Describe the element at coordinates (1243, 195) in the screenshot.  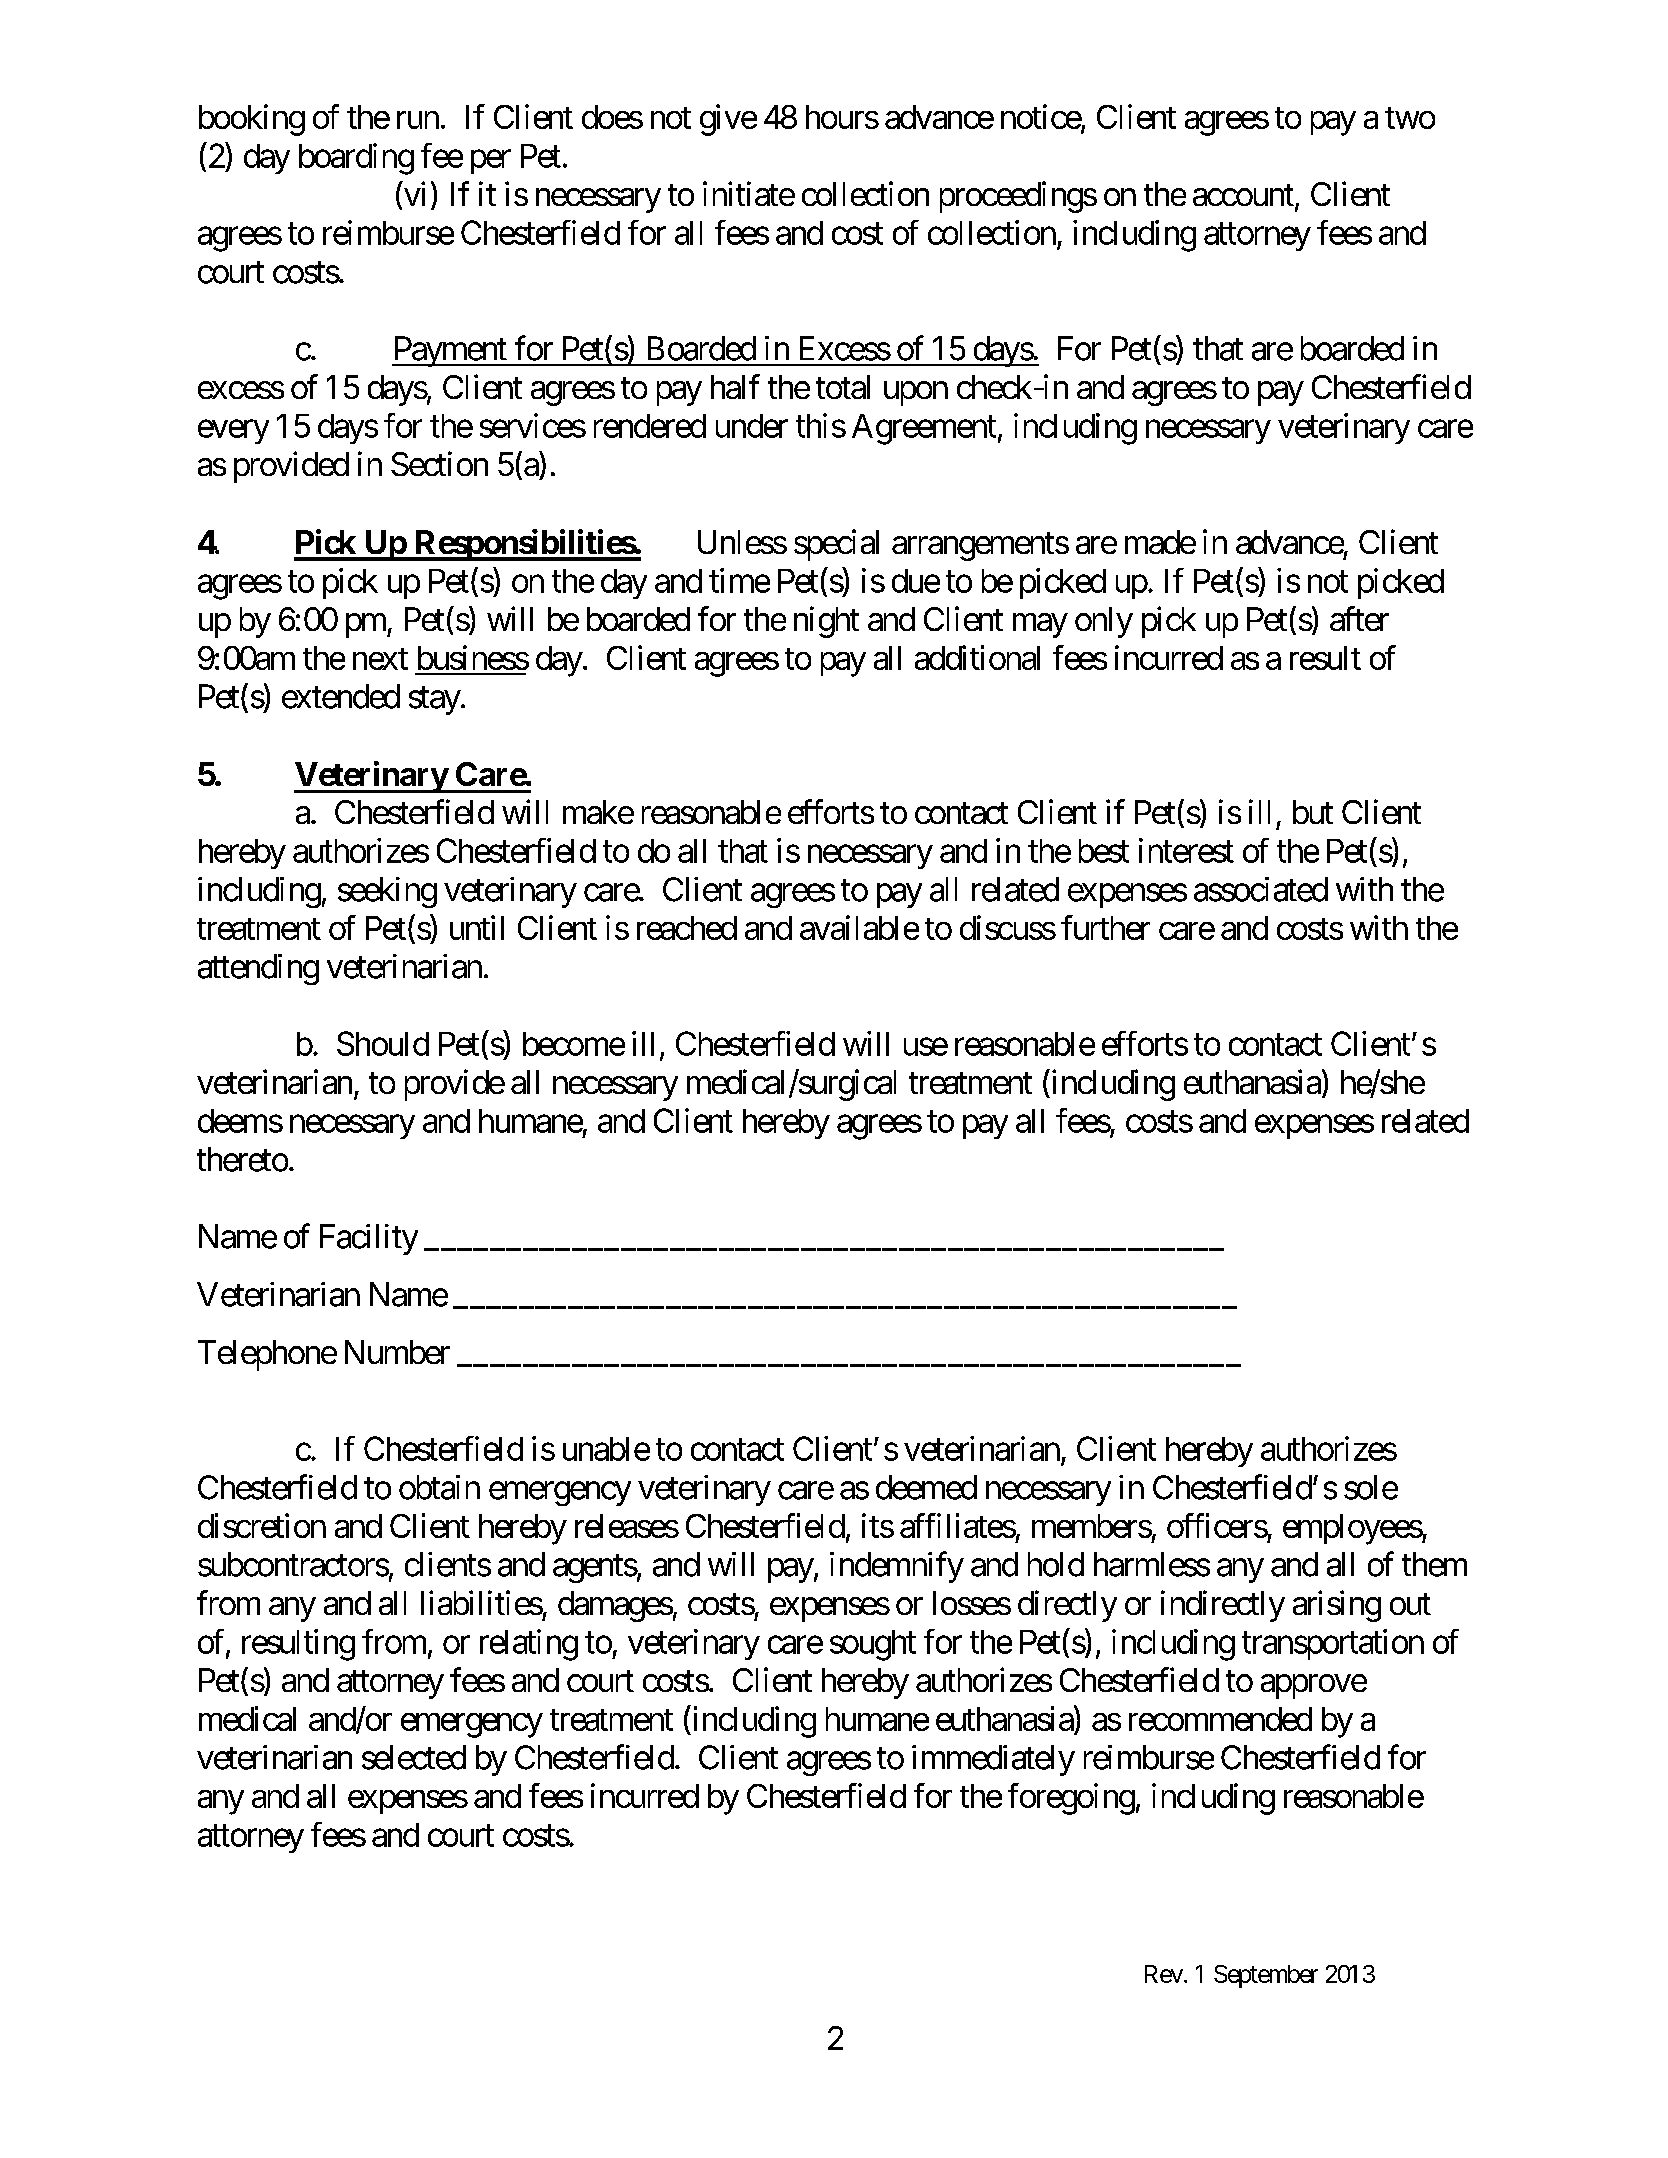
I see `account` at that location.
